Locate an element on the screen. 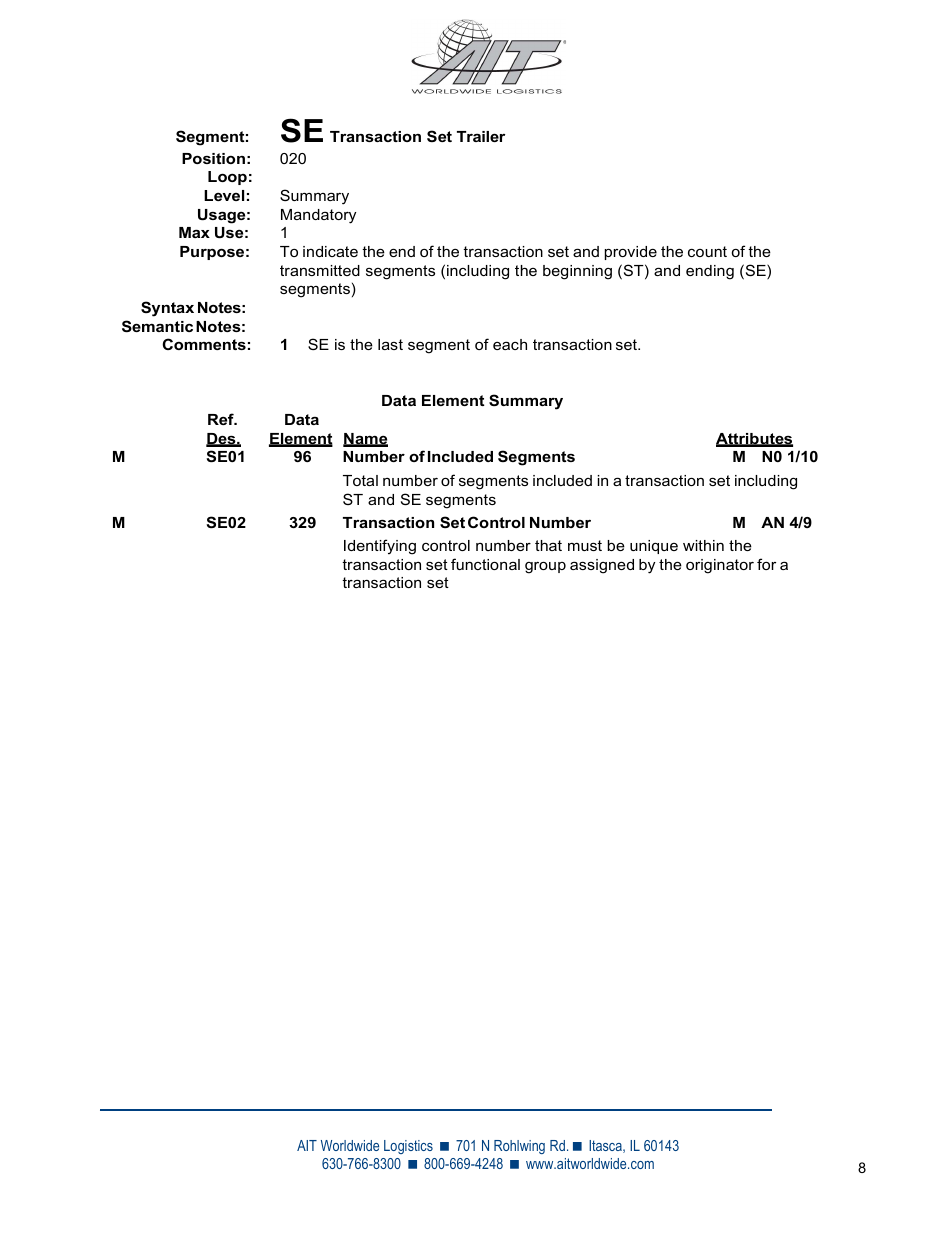  originator is located at coordinates (720, 566).
